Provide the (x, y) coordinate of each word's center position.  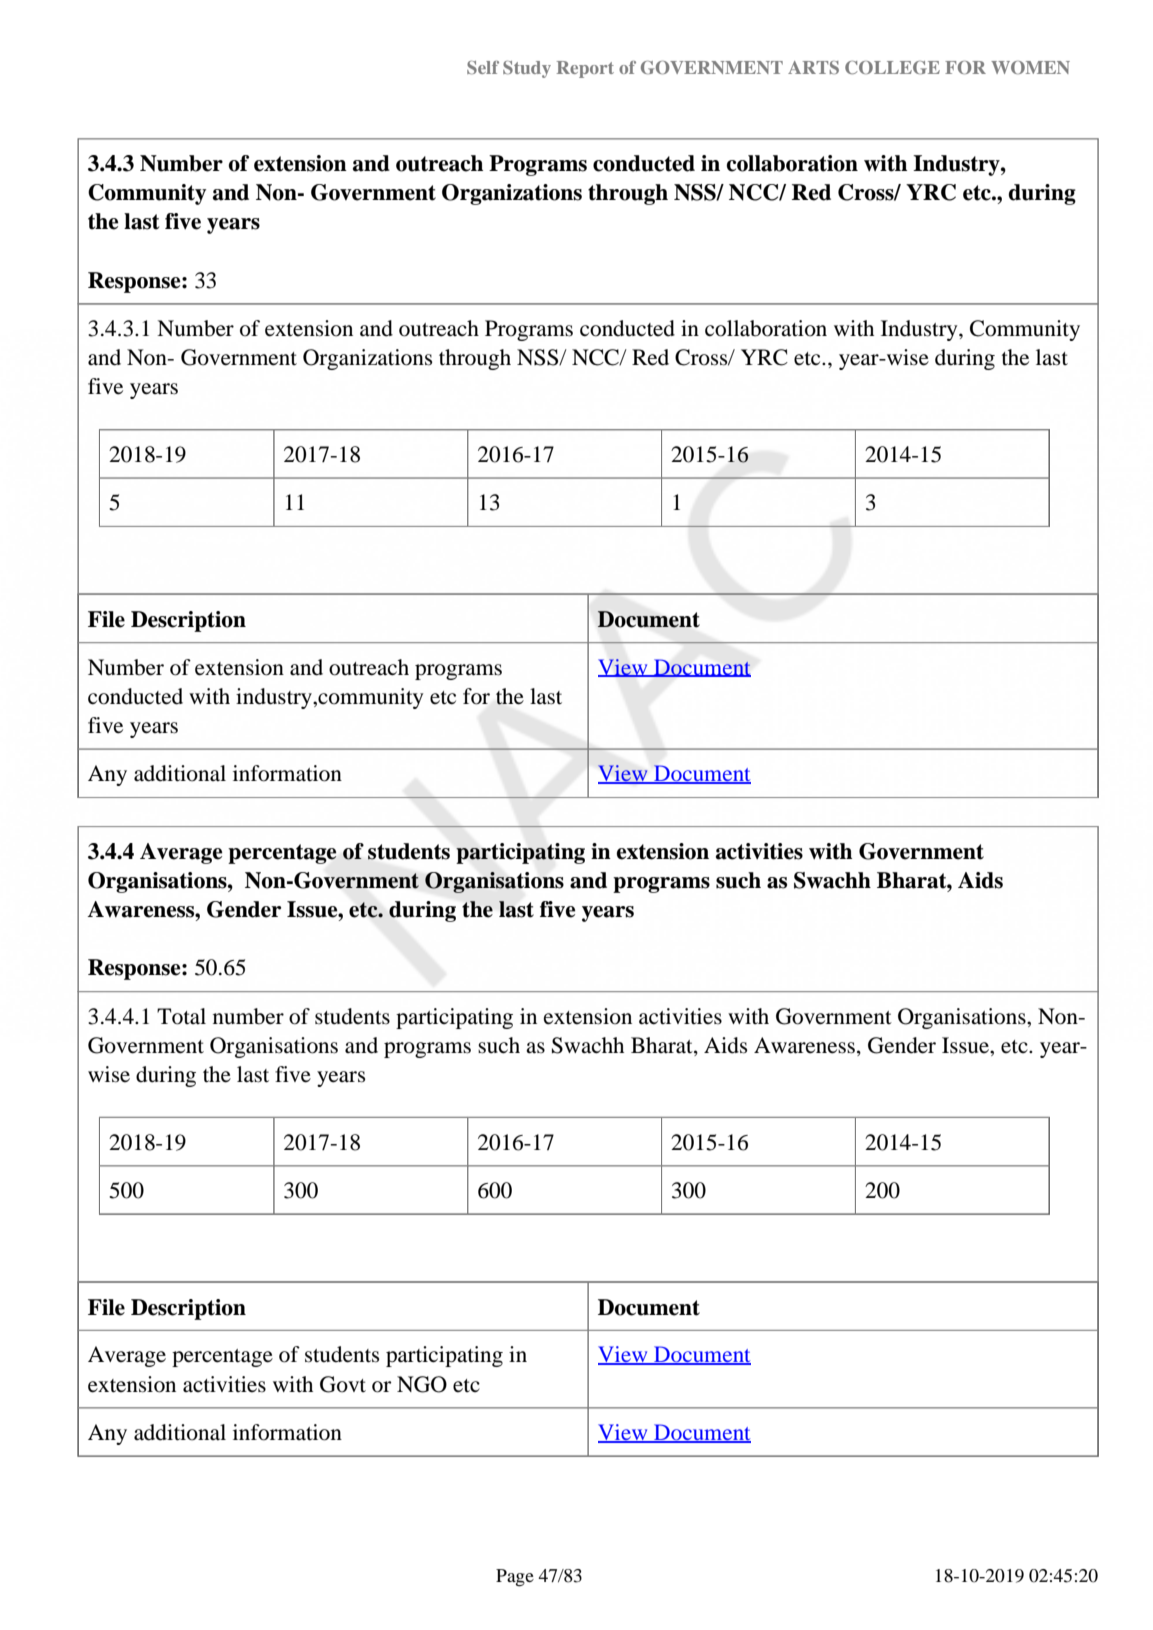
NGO (422, 1384)
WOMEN (1030, 67)
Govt (343, 1384)
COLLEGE (892, 67)
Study (527, 69)
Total (181, 1016)
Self (483, 67)
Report (585, 69)
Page (515, 1578)
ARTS (813, 67)
